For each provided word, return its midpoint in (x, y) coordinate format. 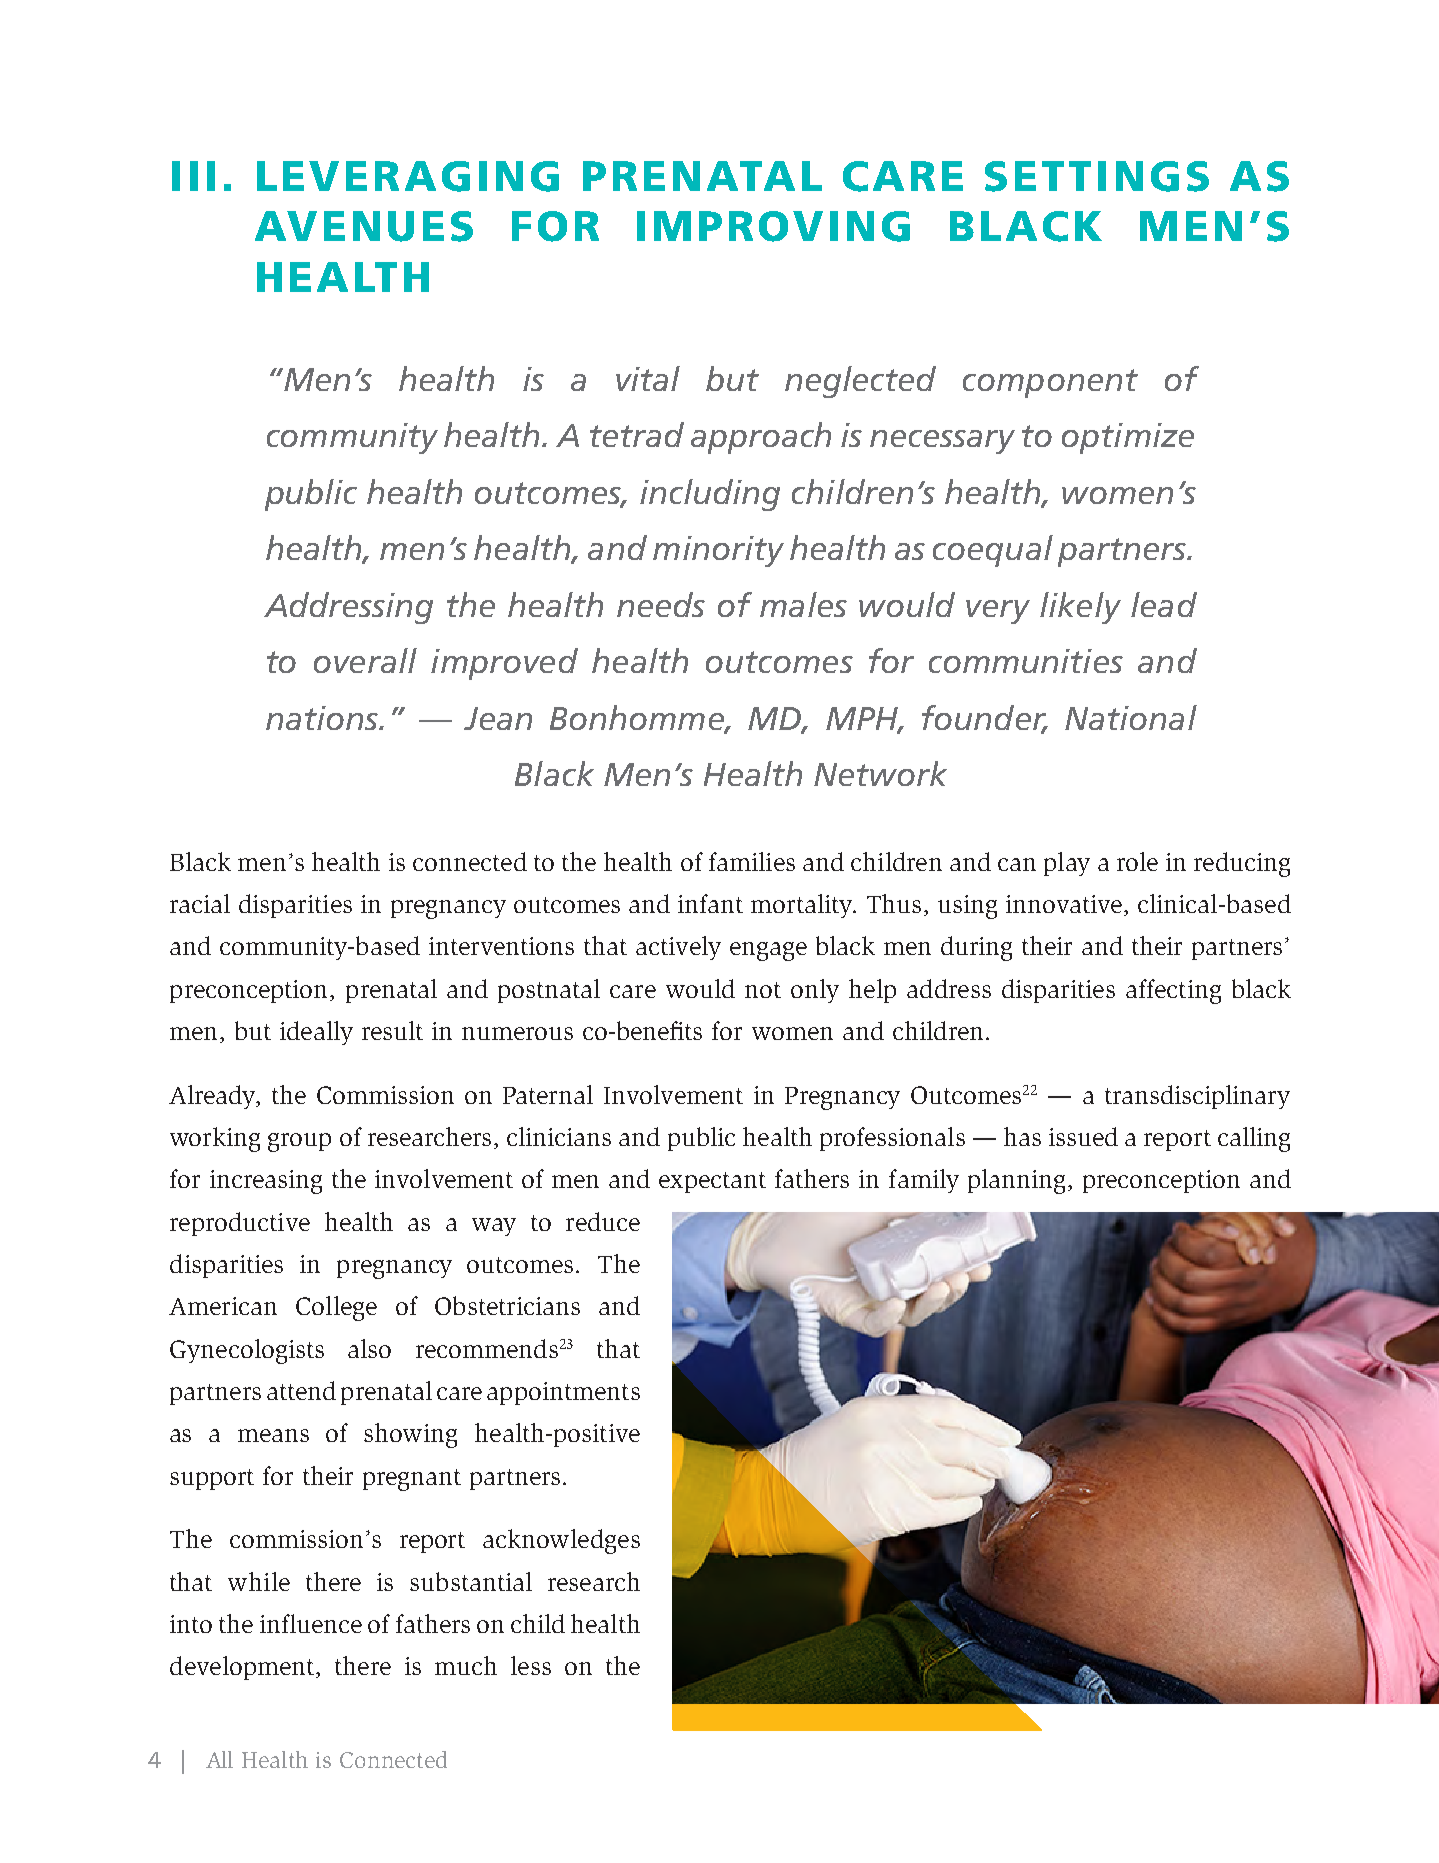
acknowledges (561, 1541)
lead (1164, 604)
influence (311, 1623)
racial (200, 903)
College (336, 1308)
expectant (712, 1182)
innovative (1065, 905)
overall (365, 660)
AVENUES (364, 226)
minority (718, 551)
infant (710, 903)
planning (1016, 1181)
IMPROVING (773, 226)
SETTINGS (1097, 176)
